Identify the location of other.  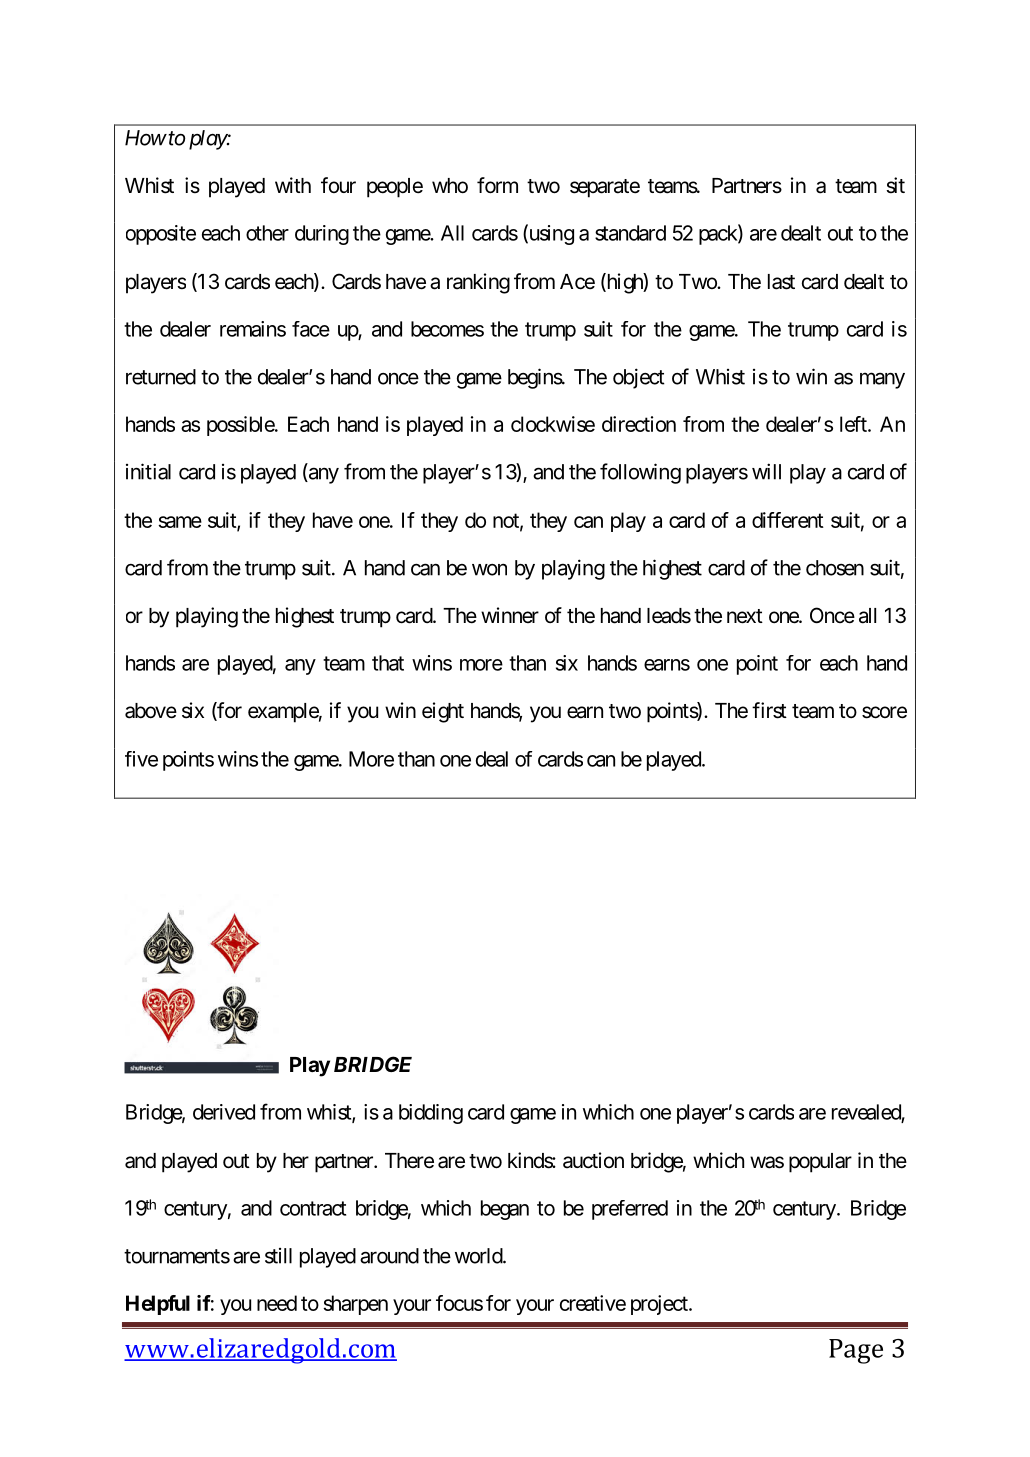
(267, 233).
